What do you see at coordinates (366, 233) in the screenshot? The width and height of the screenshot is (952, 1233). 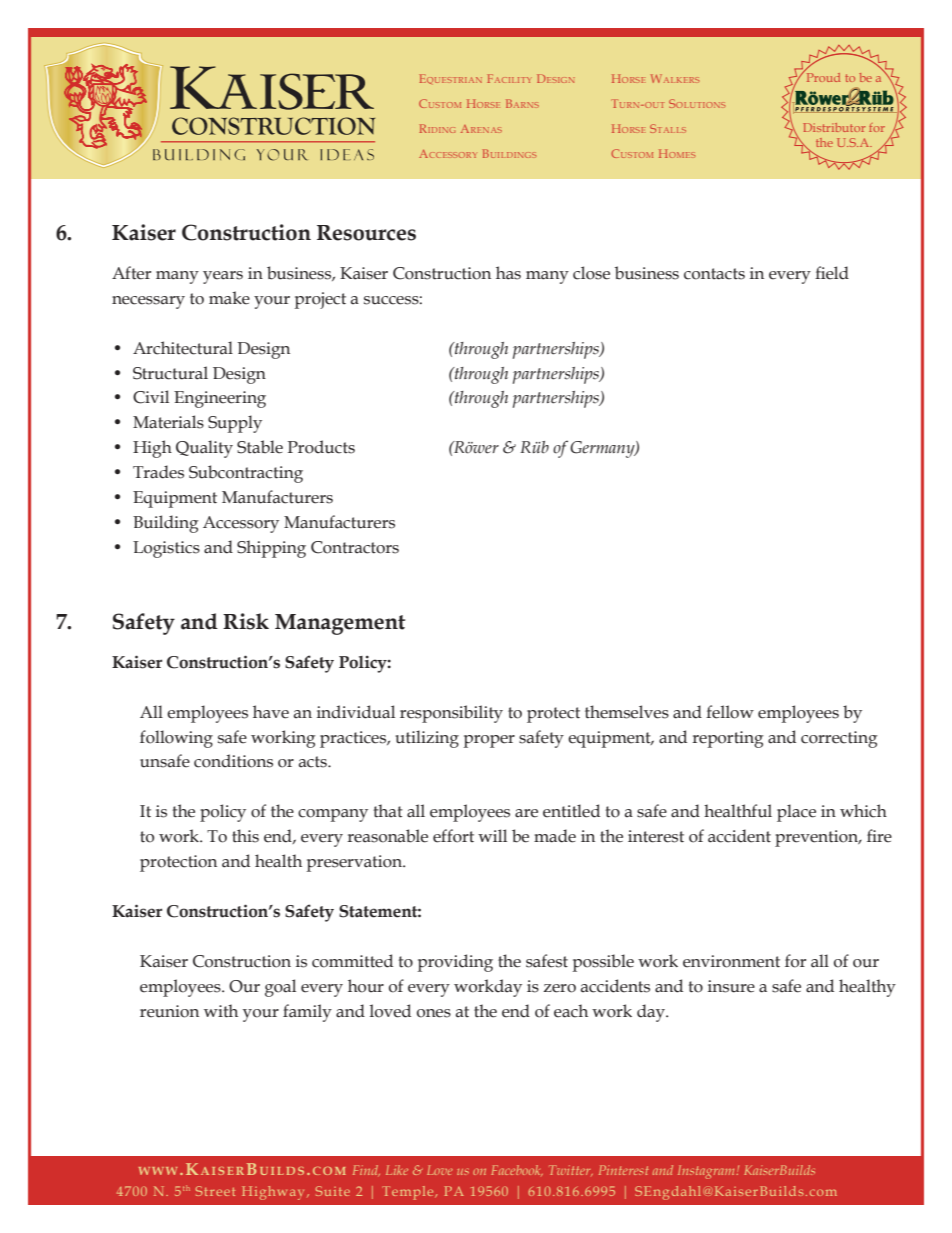 I see `Resources` at bounding box center [366, 233].
